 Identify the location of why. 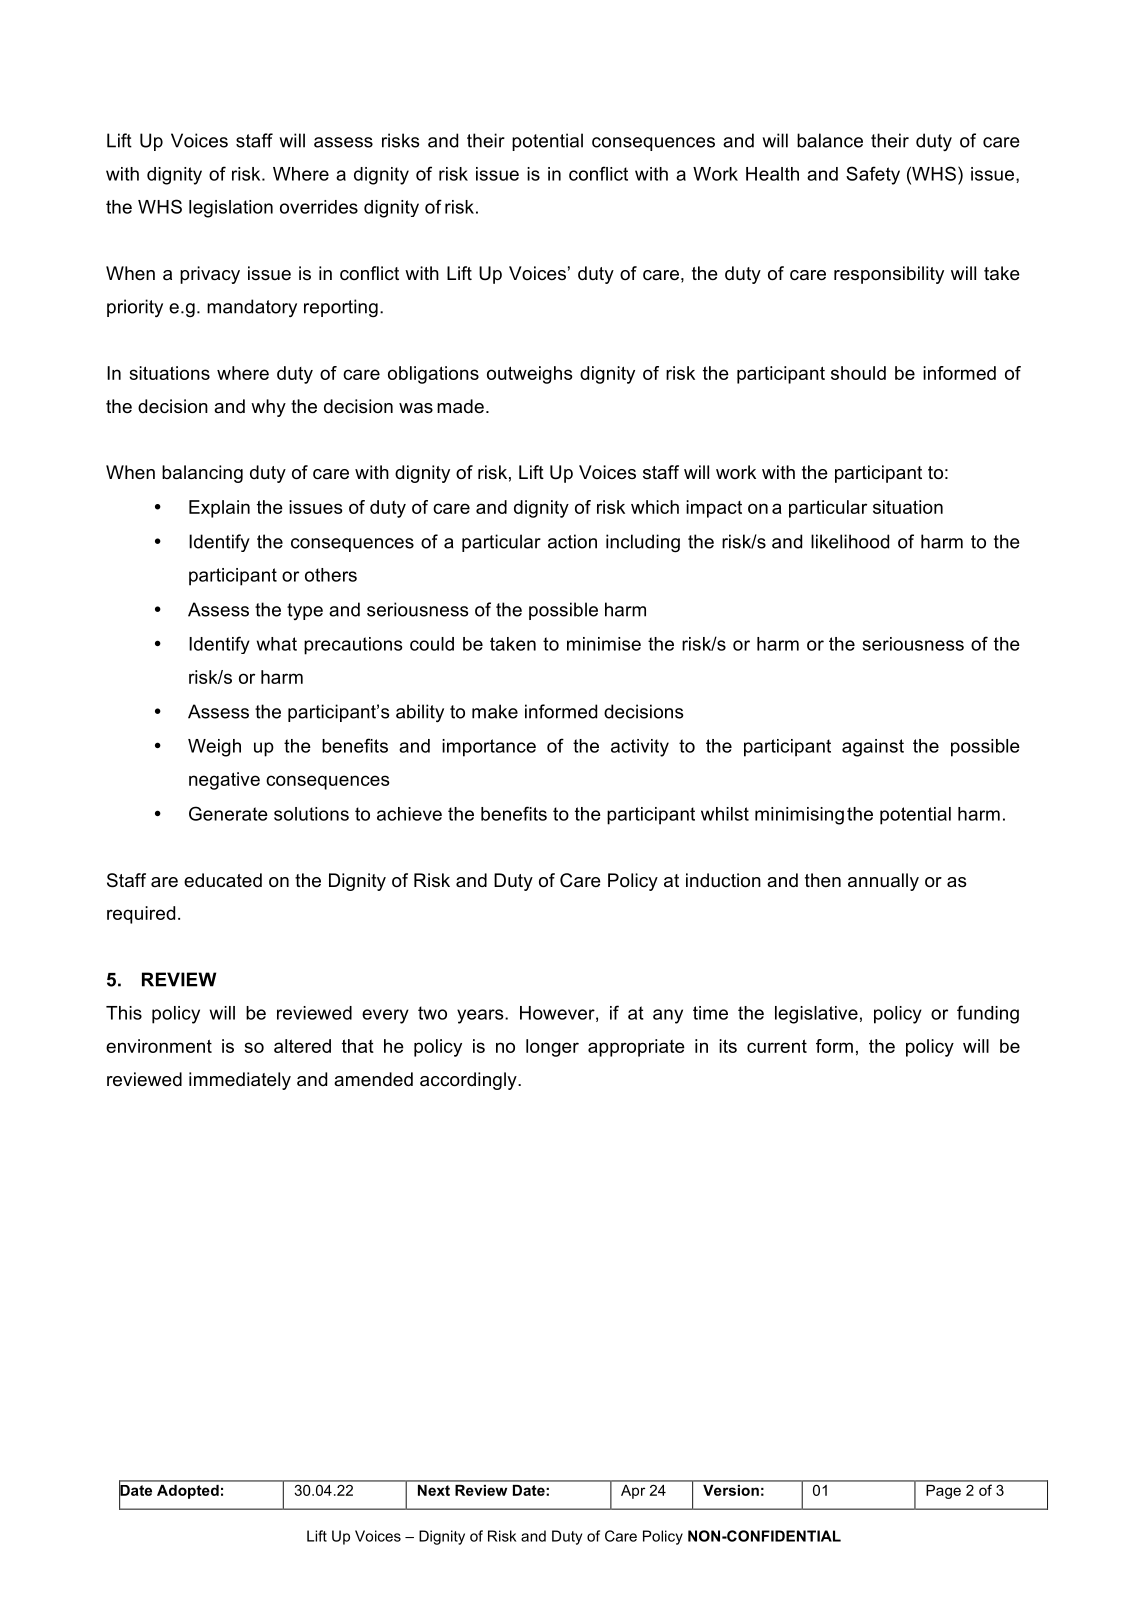
(268, 408).
